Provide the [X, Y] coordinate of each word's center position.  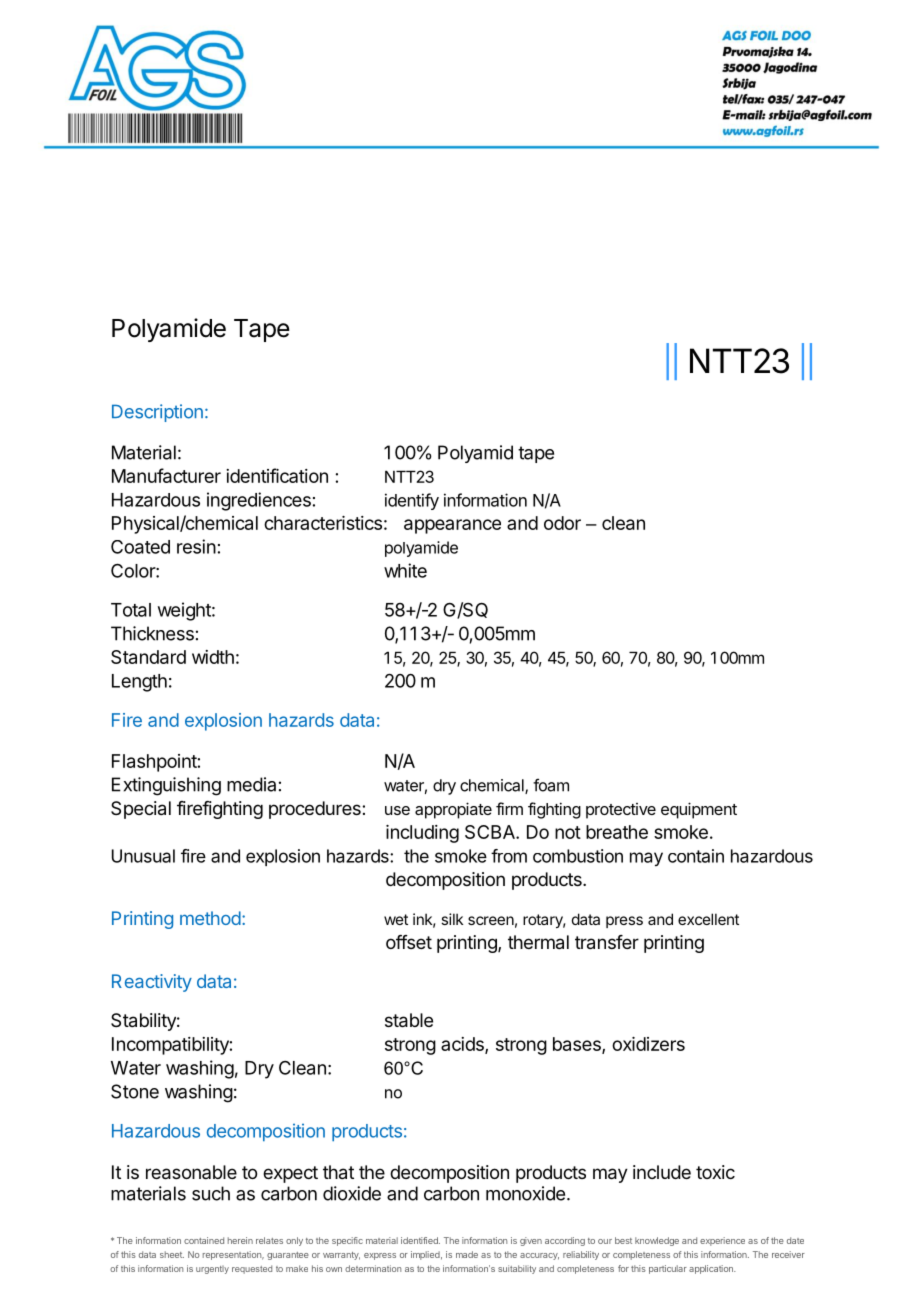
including [422, 834]
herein [240, 1240]
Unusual [143, 856]
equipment [699, 810]
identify [412, 501]
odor [562, 523]
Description [157, 413]
